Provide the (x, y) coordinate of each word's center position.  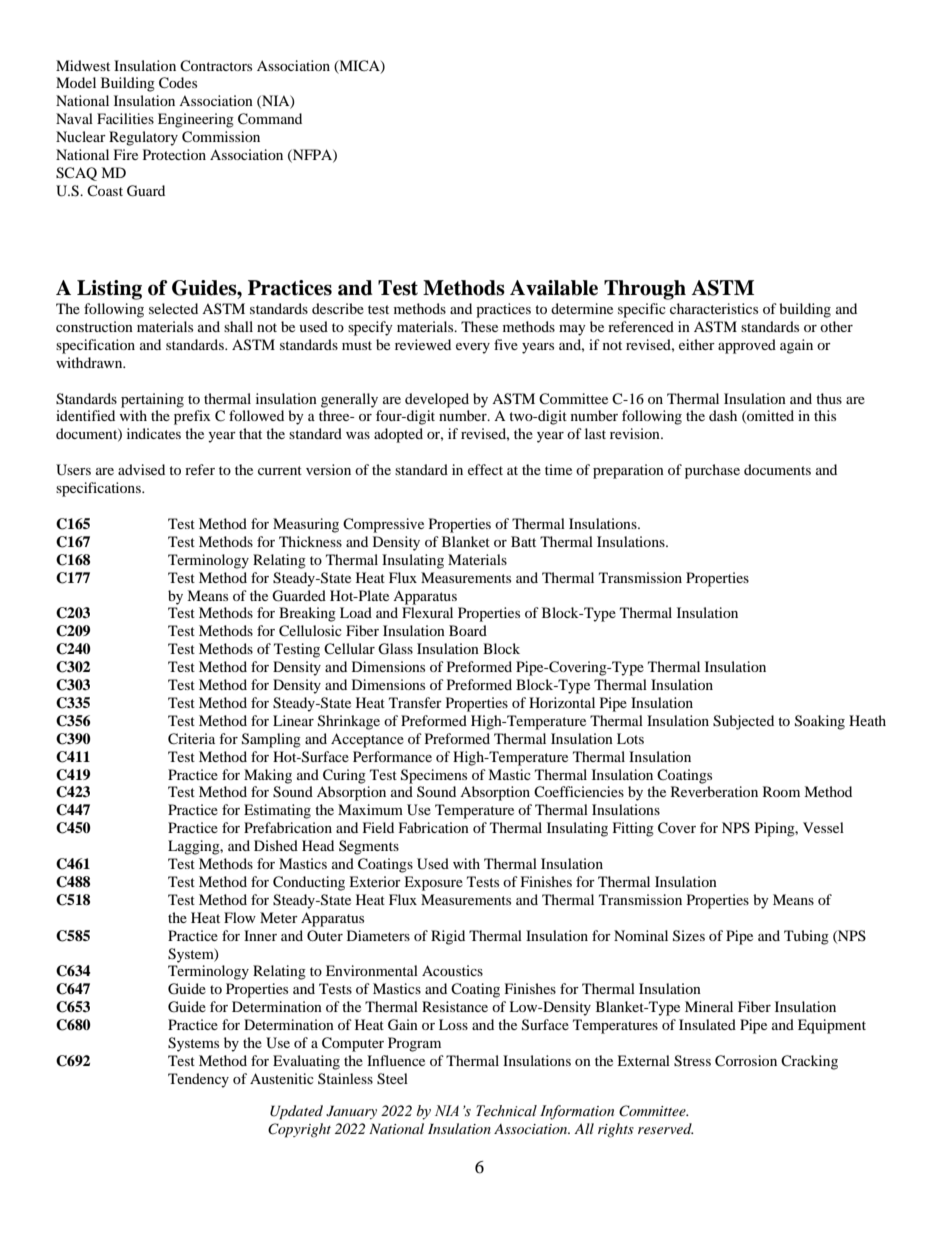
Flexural (427, 612)
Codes (178, 83)
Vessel (823, 827)
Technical (506, 1111)
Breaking (307, 614)
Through (645, 290)
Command (270, 119)
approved (747, 346)
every (473, 348)
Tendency (198, 1080)
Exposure (433, 883)
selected (173, 308)
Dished (276, 845)
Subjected (743, 722)
